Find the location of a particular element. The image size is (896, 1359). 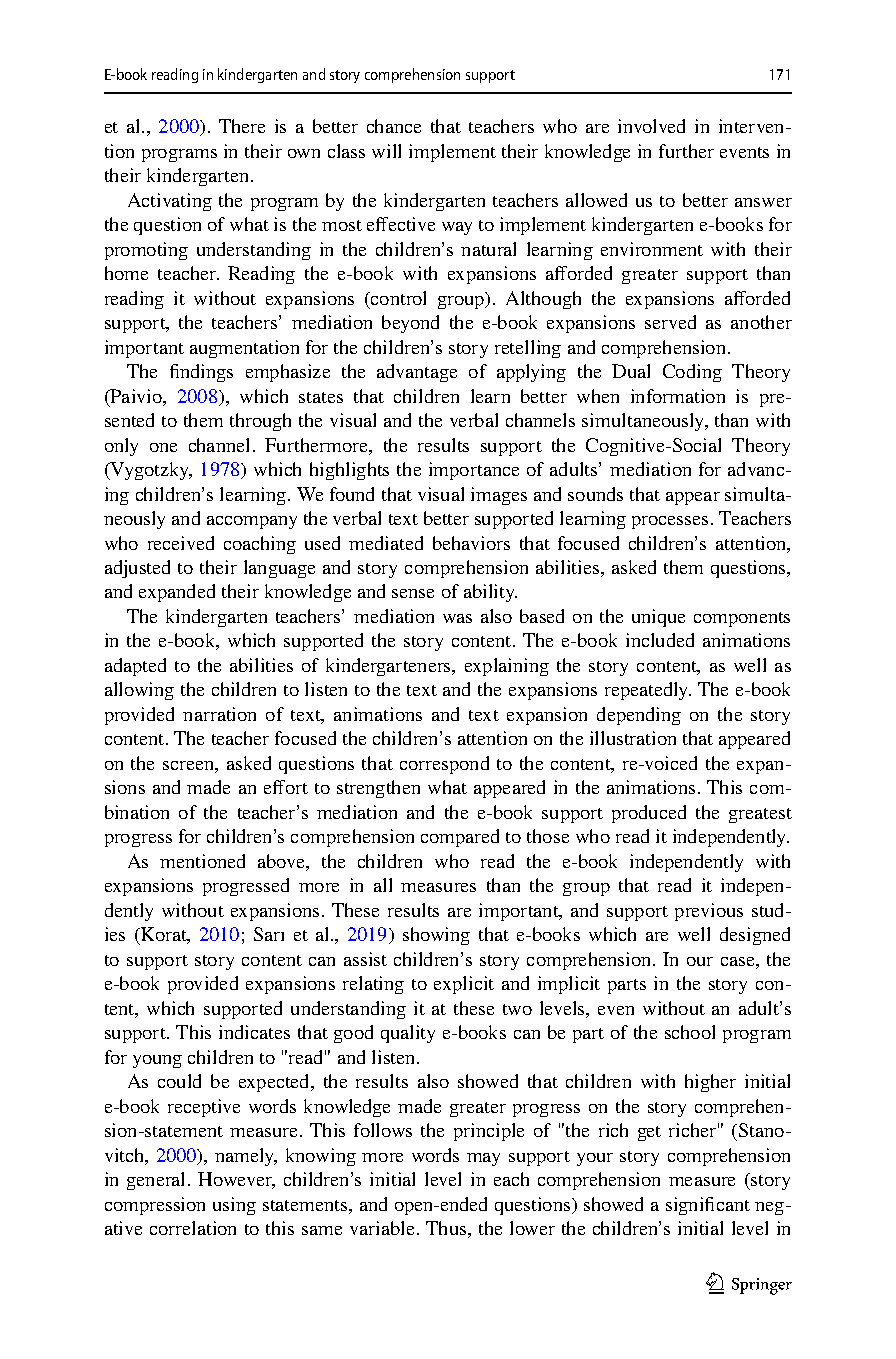

may is located at coordinates (483, 1159).
